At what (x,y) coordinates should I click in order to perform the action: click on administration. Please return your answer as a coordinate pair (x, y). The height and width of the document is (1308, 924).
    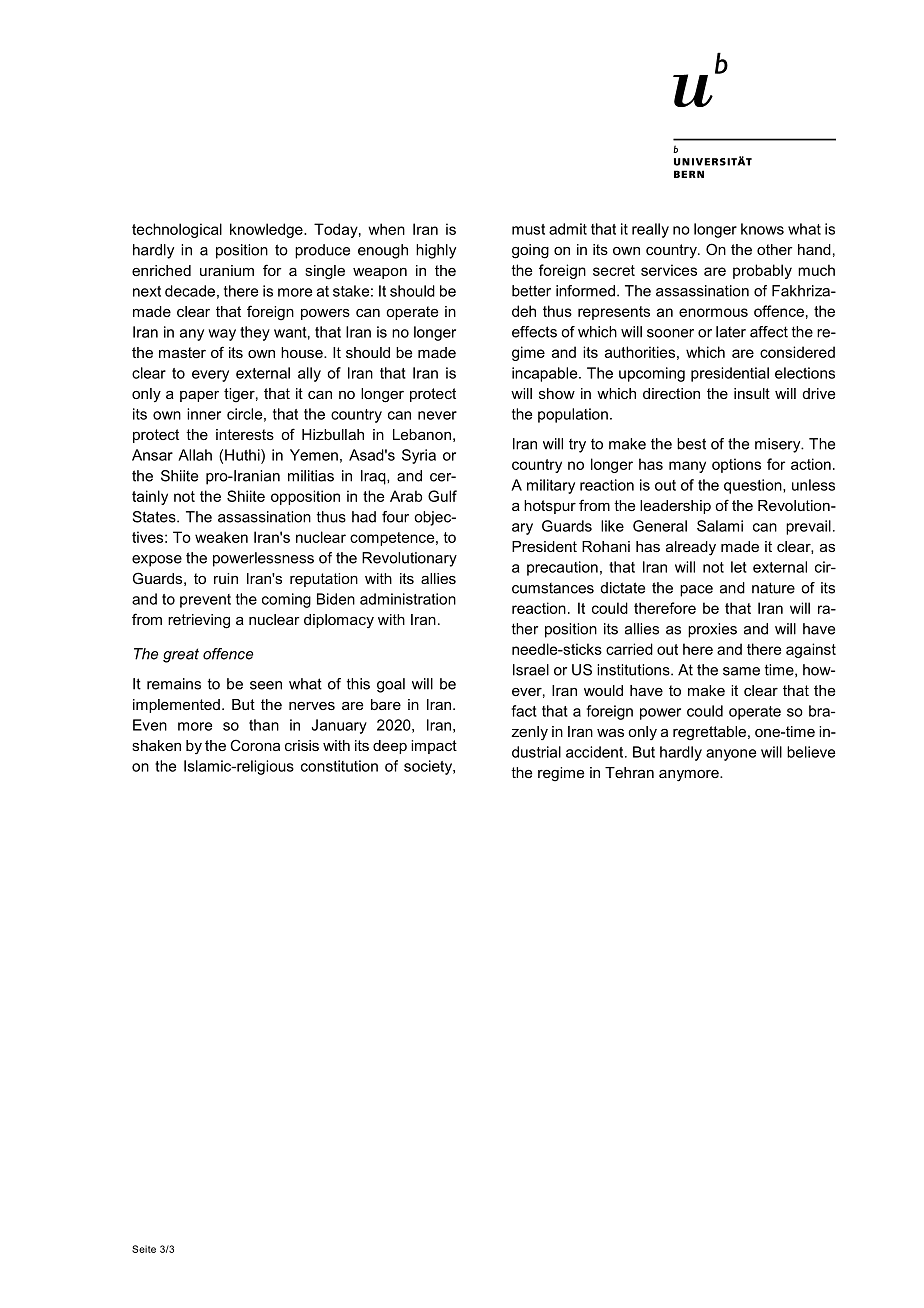
    Looking at the image, I should click on (408, 599).
